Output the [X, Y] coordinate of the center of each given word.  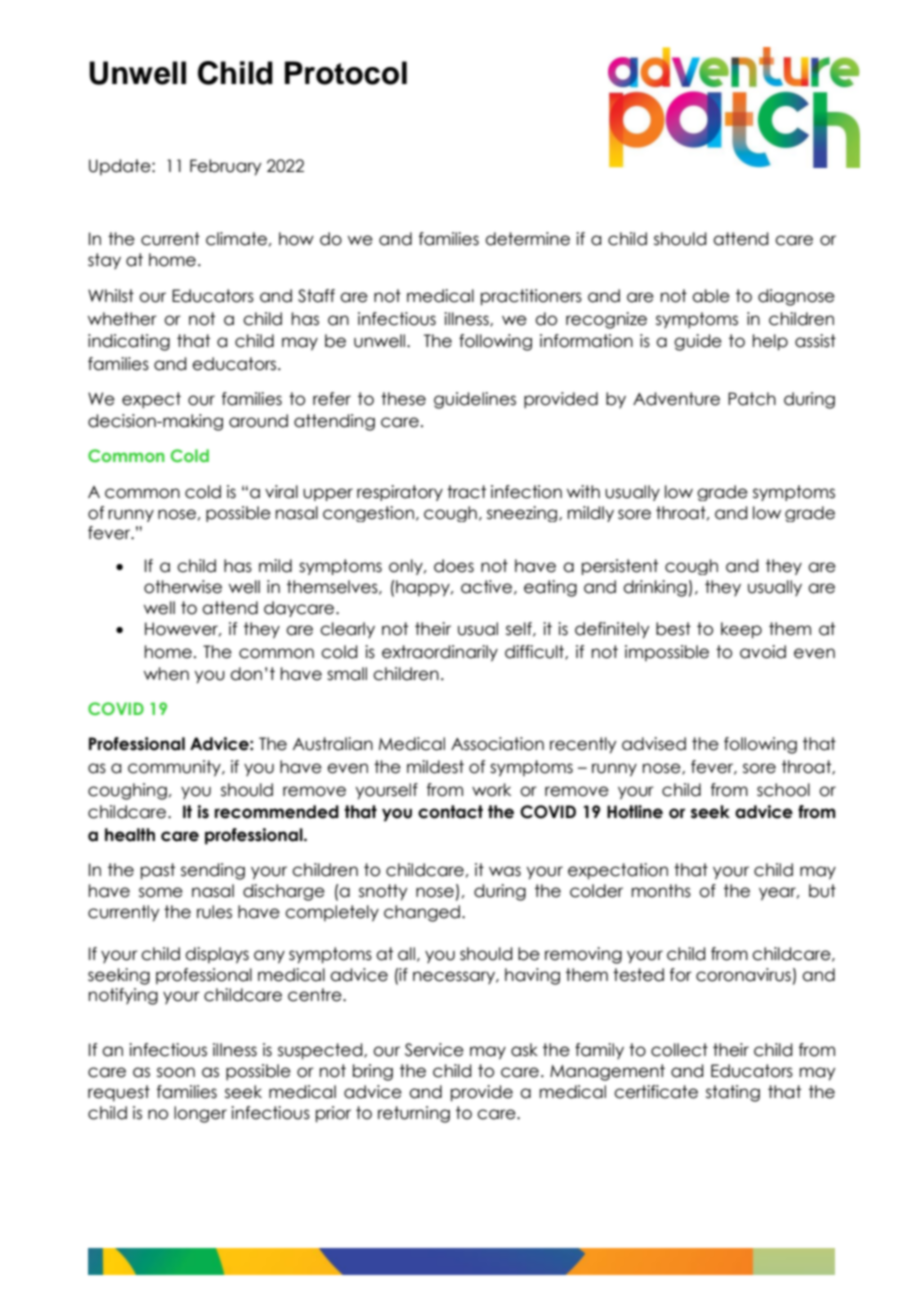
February [225, 167]
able [711, 296]
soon [176, 1072]
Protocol [346, 73]
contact [450, 812]
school [783, 790]
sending [213, 871]
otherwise [183, 587]
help [770, 342]
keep [741, 630]
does [454, 566]
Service [434, 1050]
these [403, 399]
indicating [129, 342]
